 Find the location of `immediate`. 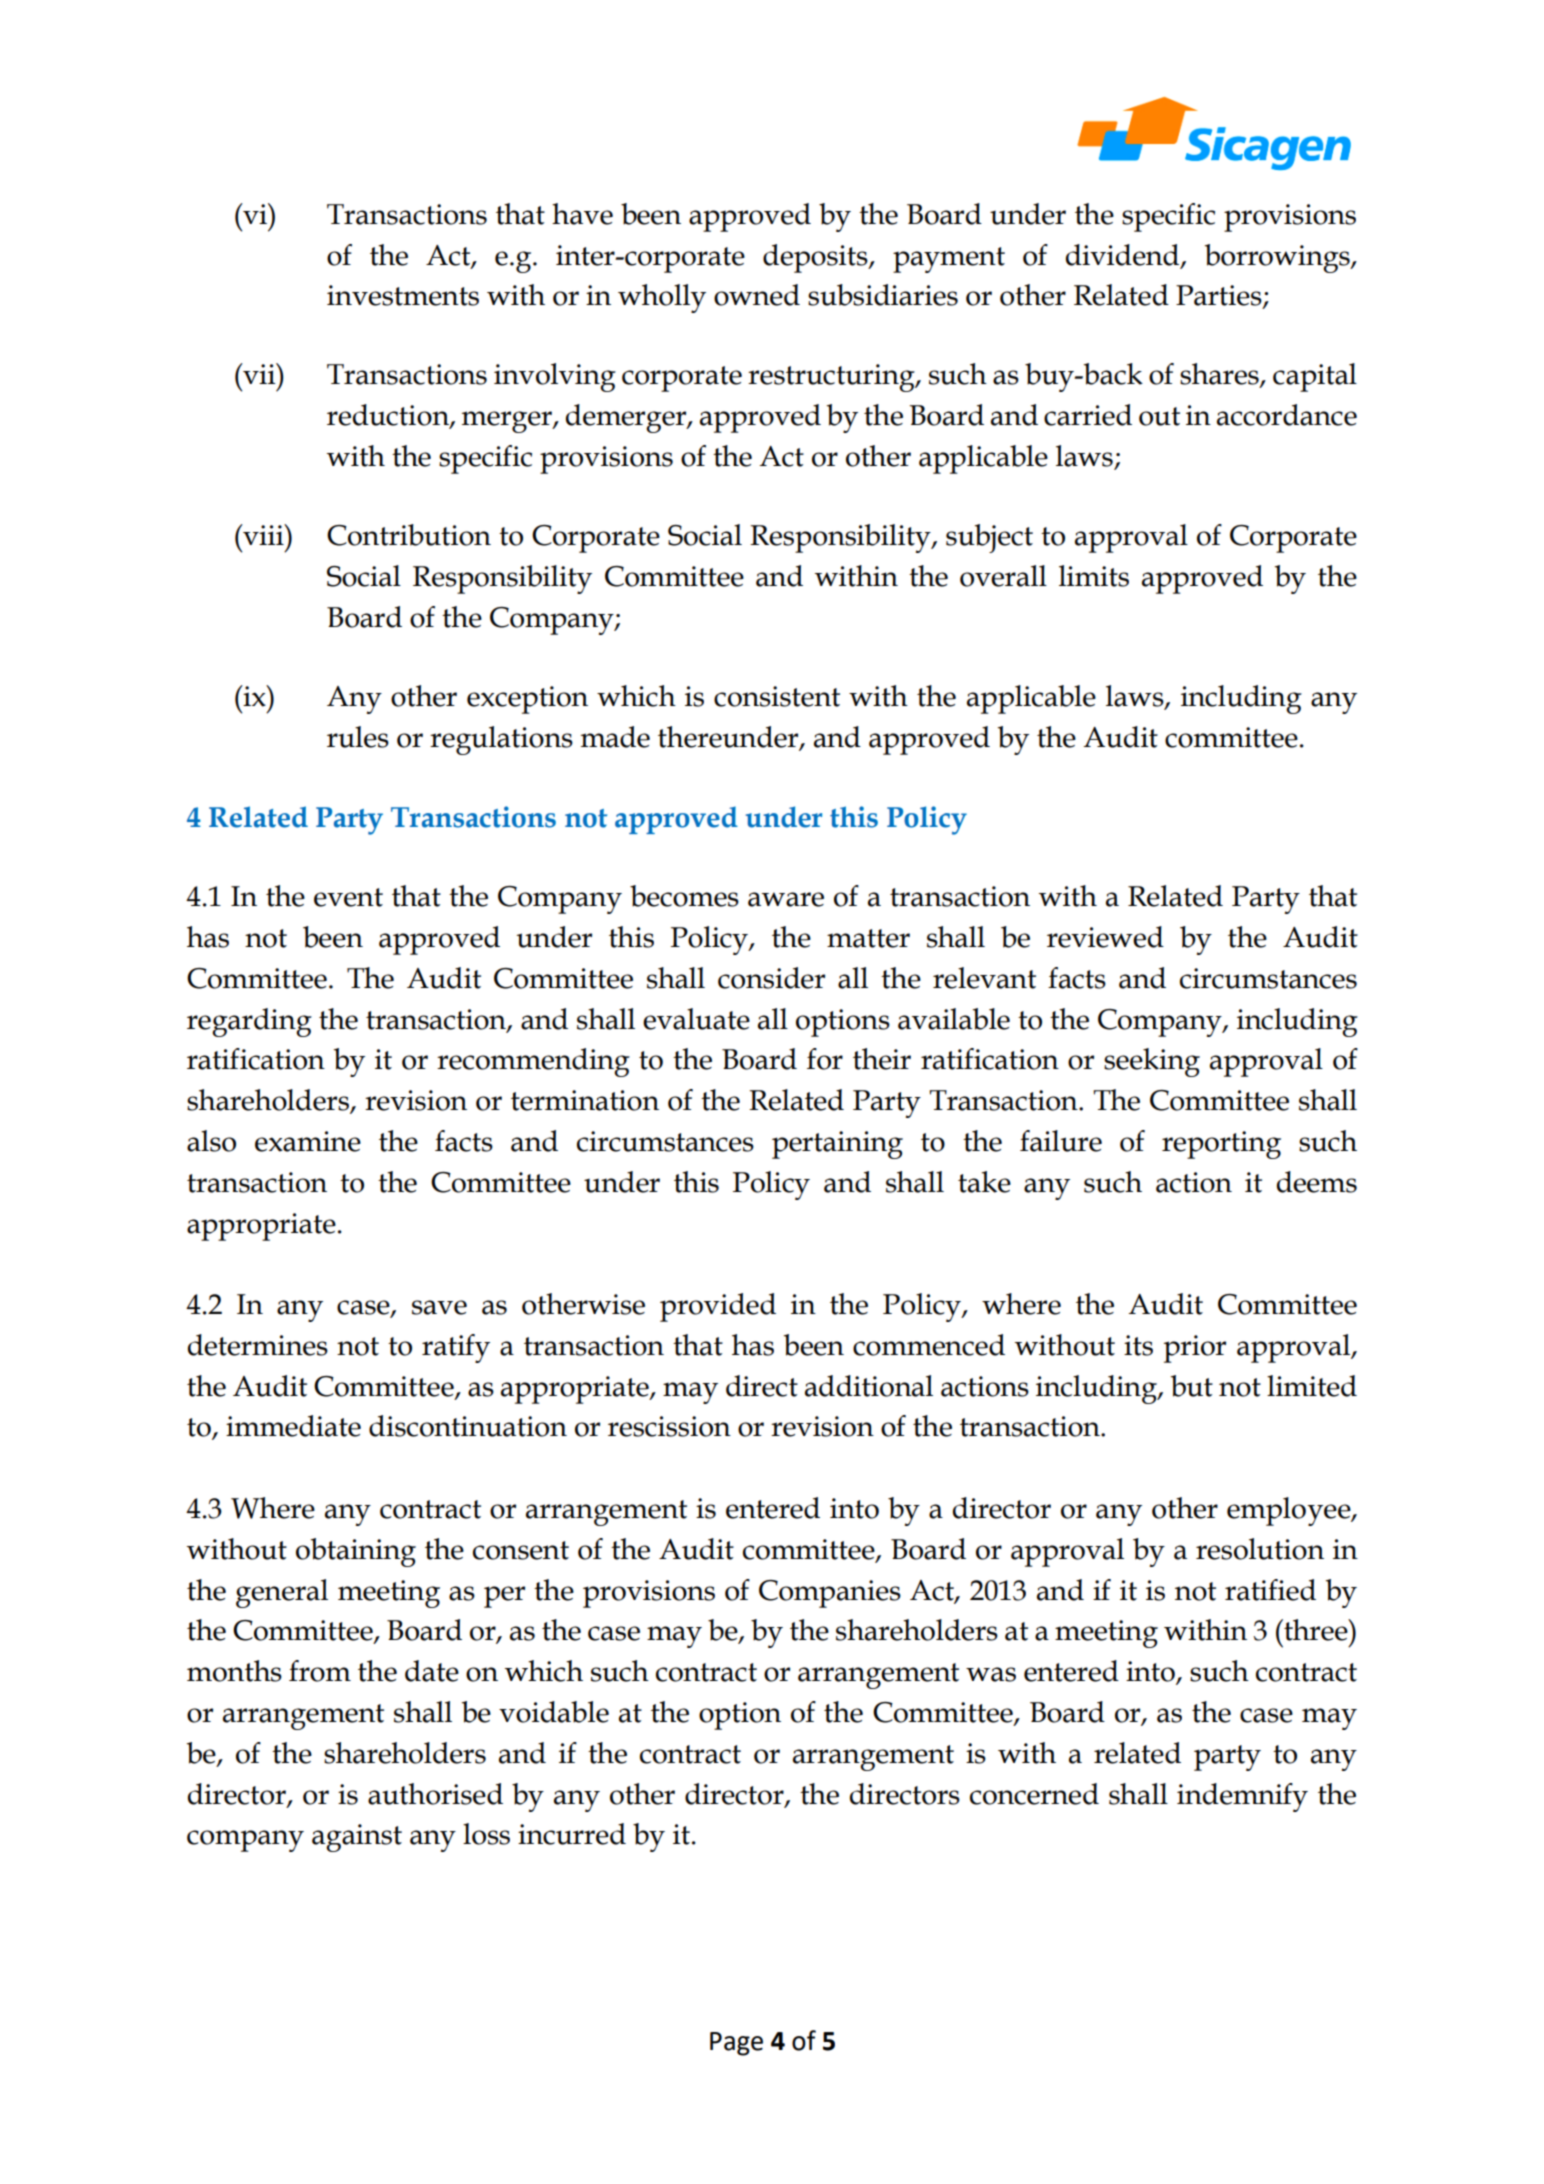

immediate is located at coordinates (293, 1426).
